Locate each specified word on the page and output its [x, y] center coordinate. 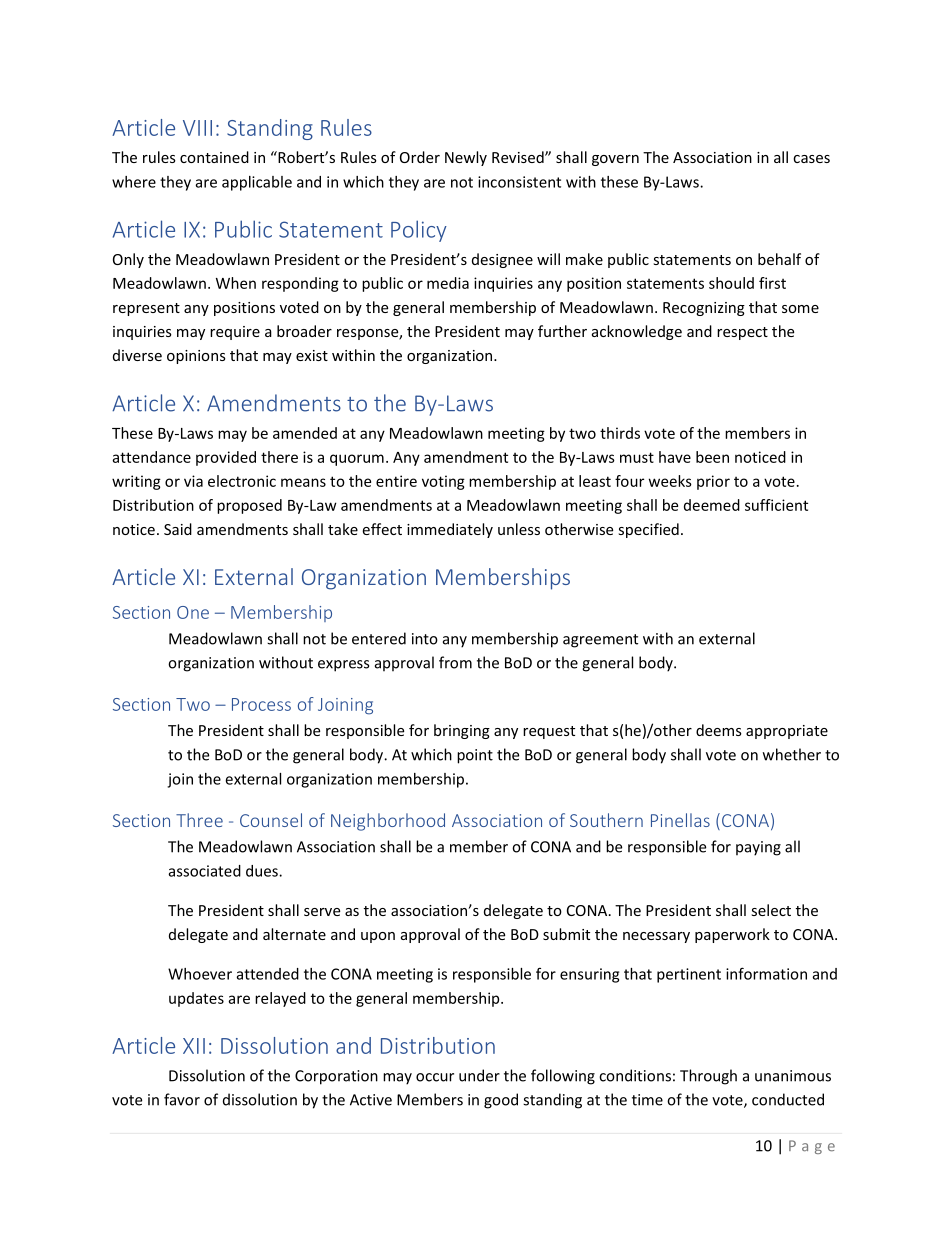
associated [205, 871]
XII [194, 1046]
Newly [466, 158]
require [235, 333]
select [771, 910]
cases [811, 159]
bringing [462, 731]
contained [214, 157]
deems [719, 730]
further [562, 331]
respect [742, 333]
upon [378, 937]
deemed [712, 505]
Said [178, 529]
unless [519, 529]
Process [261, 704]
